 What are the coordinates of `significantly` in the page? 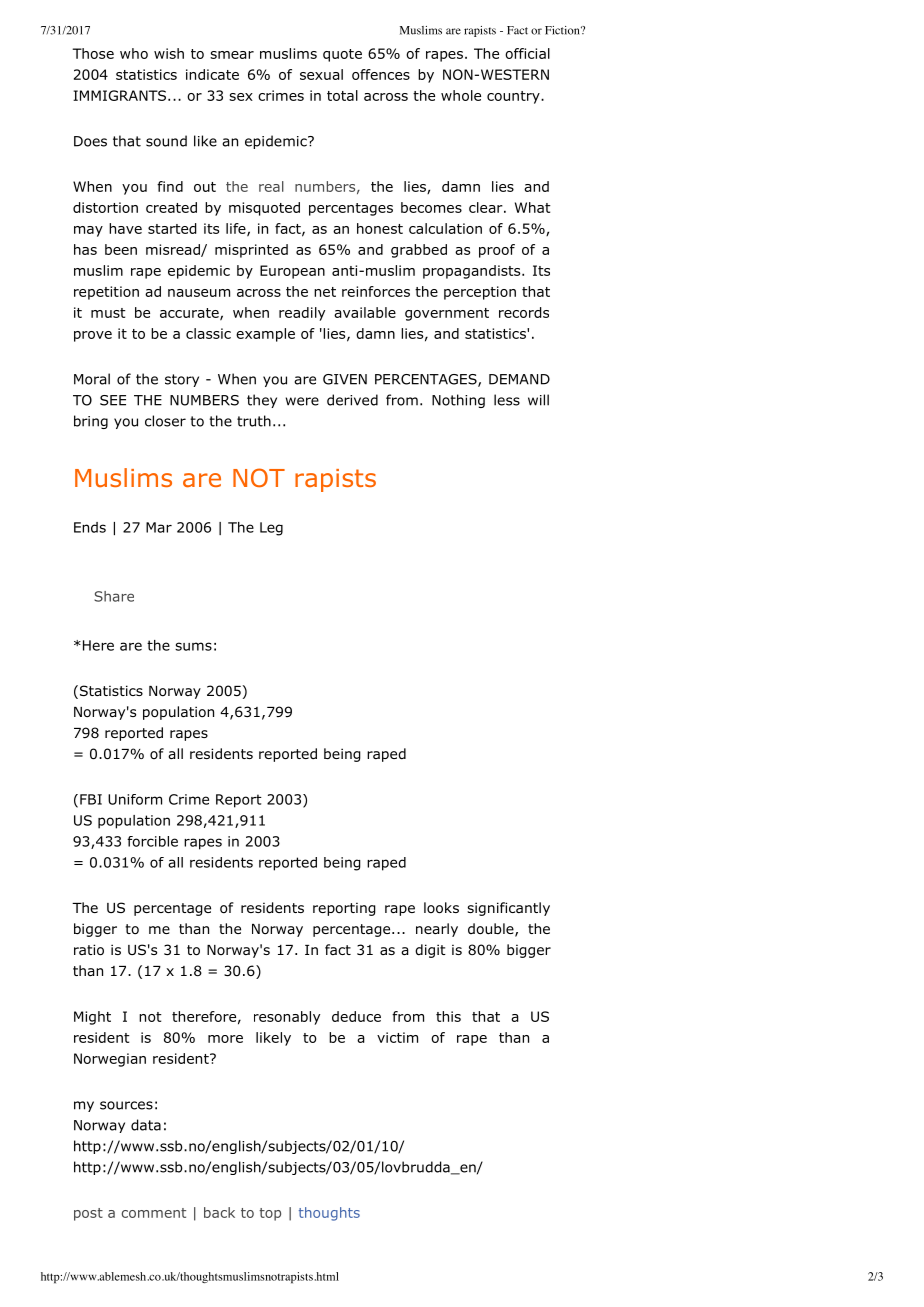 It's located at (508, 909).
